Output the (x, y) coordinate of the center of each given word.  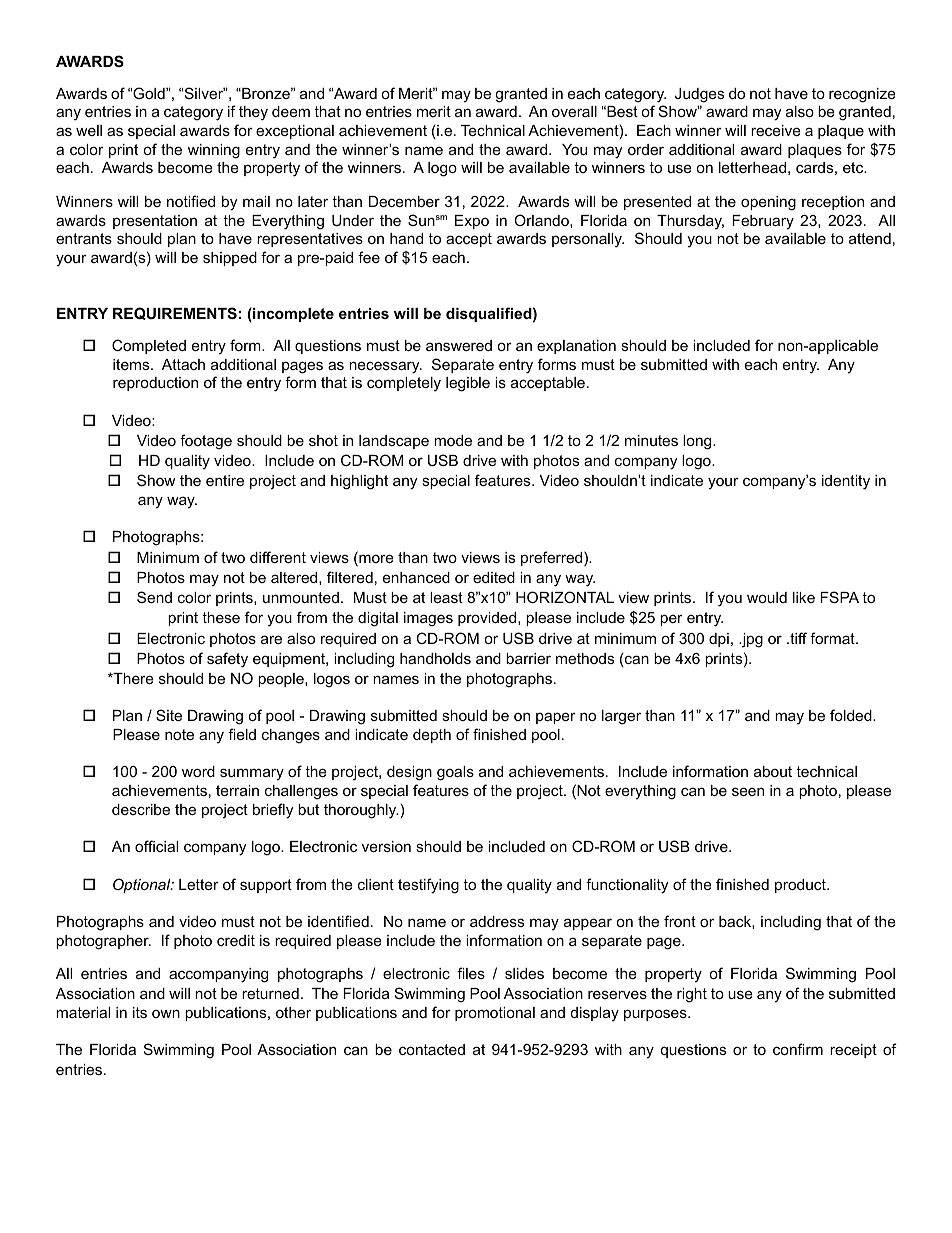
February (763, 222)
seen (748, 791)
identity (846, 482)
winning (214, 151)
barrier (528, 658)
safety (227, 660)
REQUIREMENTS (175, 313)
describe (141, 809)
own (166, 1013)
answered (459, 345)
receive (776, 130)
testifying (428, 886)
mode (453, 440)
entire (225, 480)
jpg (751, 640)
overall (574, 111)
